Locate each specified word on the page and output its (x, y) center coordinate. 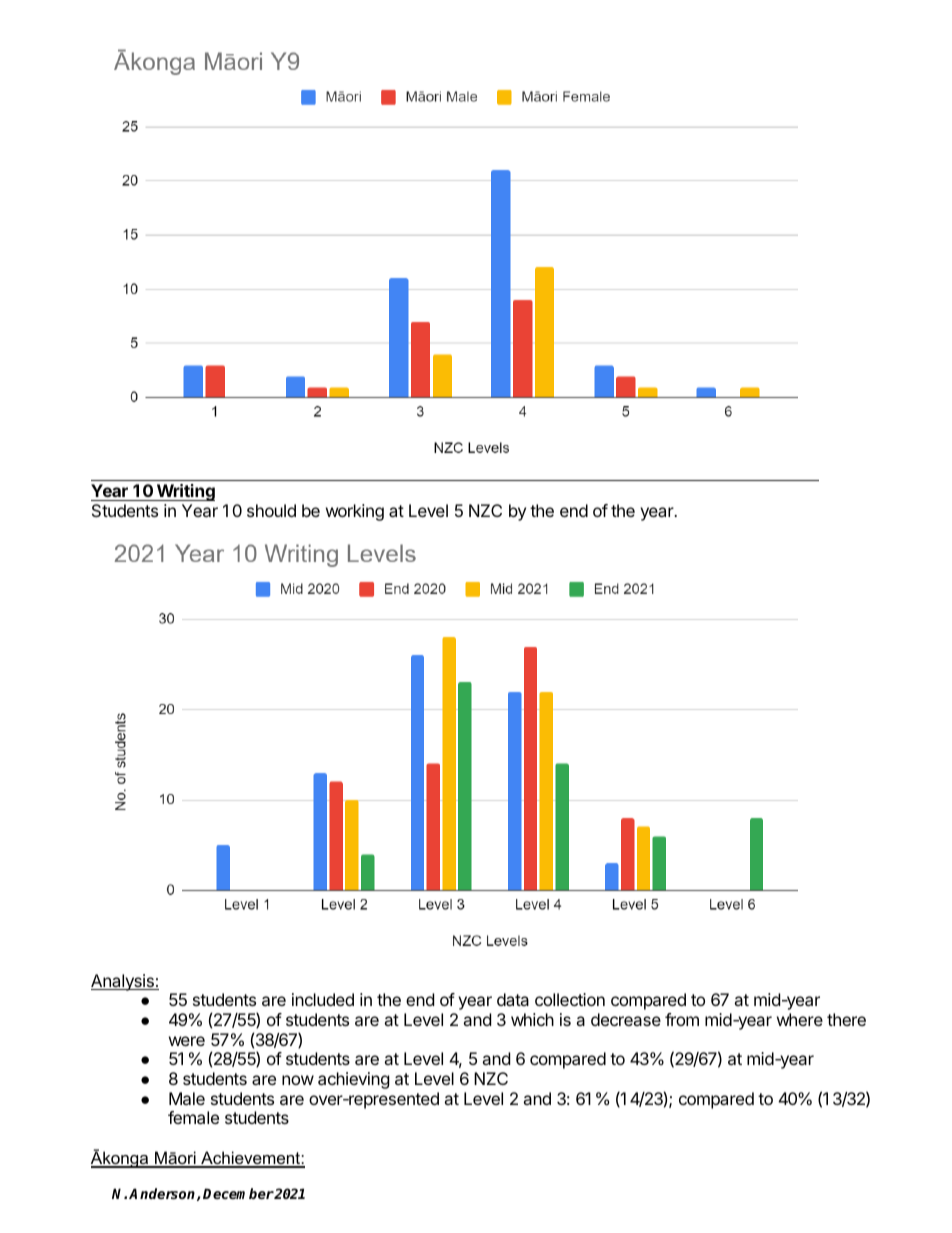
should (271, 510)
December (238, 1193)
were (187, 1041)
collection (570, 999)
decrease (626, 1019)
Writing (184, 492)
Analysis (123, 982)
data (513, 999)
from (682, 1019)
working (355, 512)
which (532, 1019)
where (800, 1019)
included (323, 999)
